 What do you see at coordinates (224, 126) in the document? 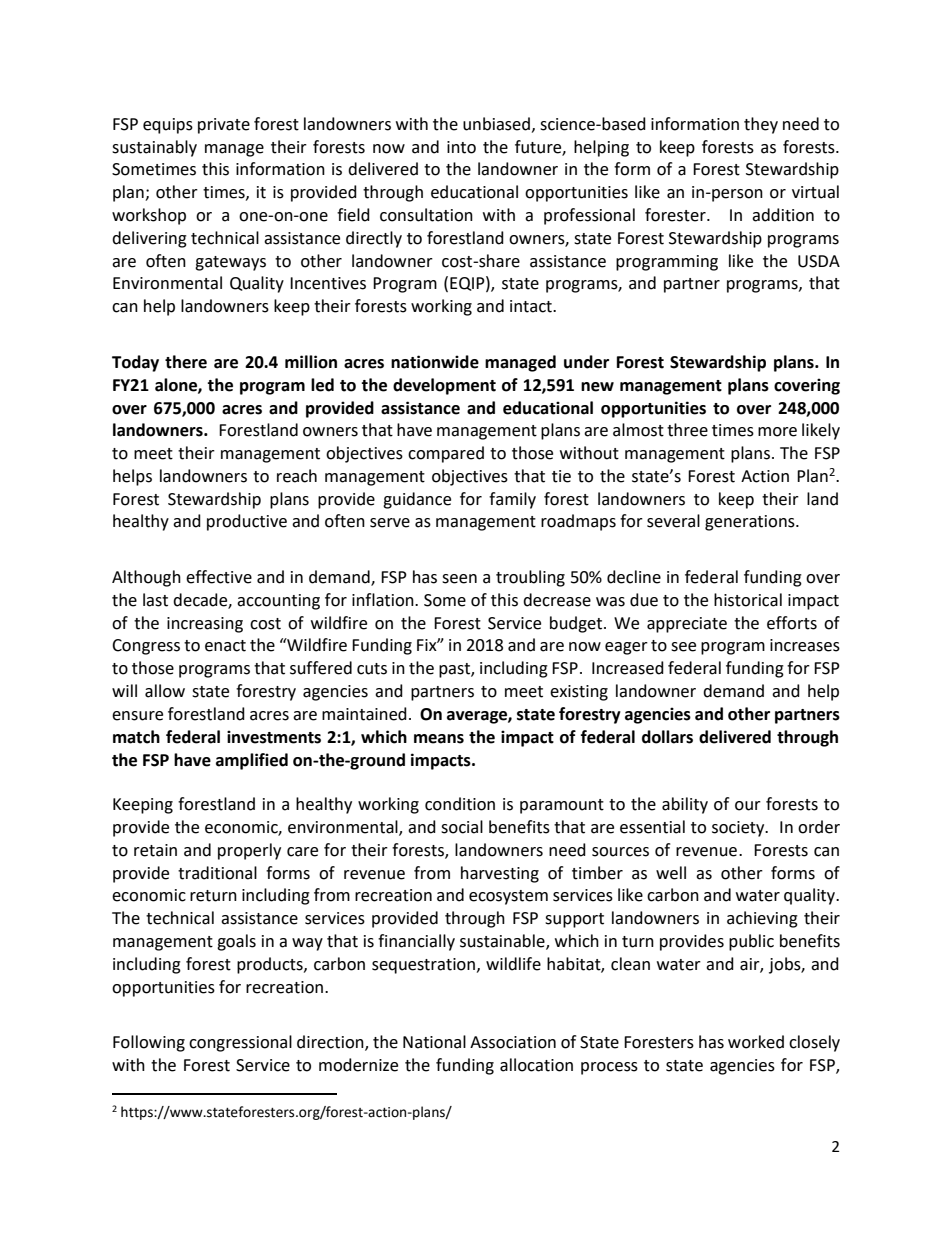
I see `private` at bounding box center [224, 126].
